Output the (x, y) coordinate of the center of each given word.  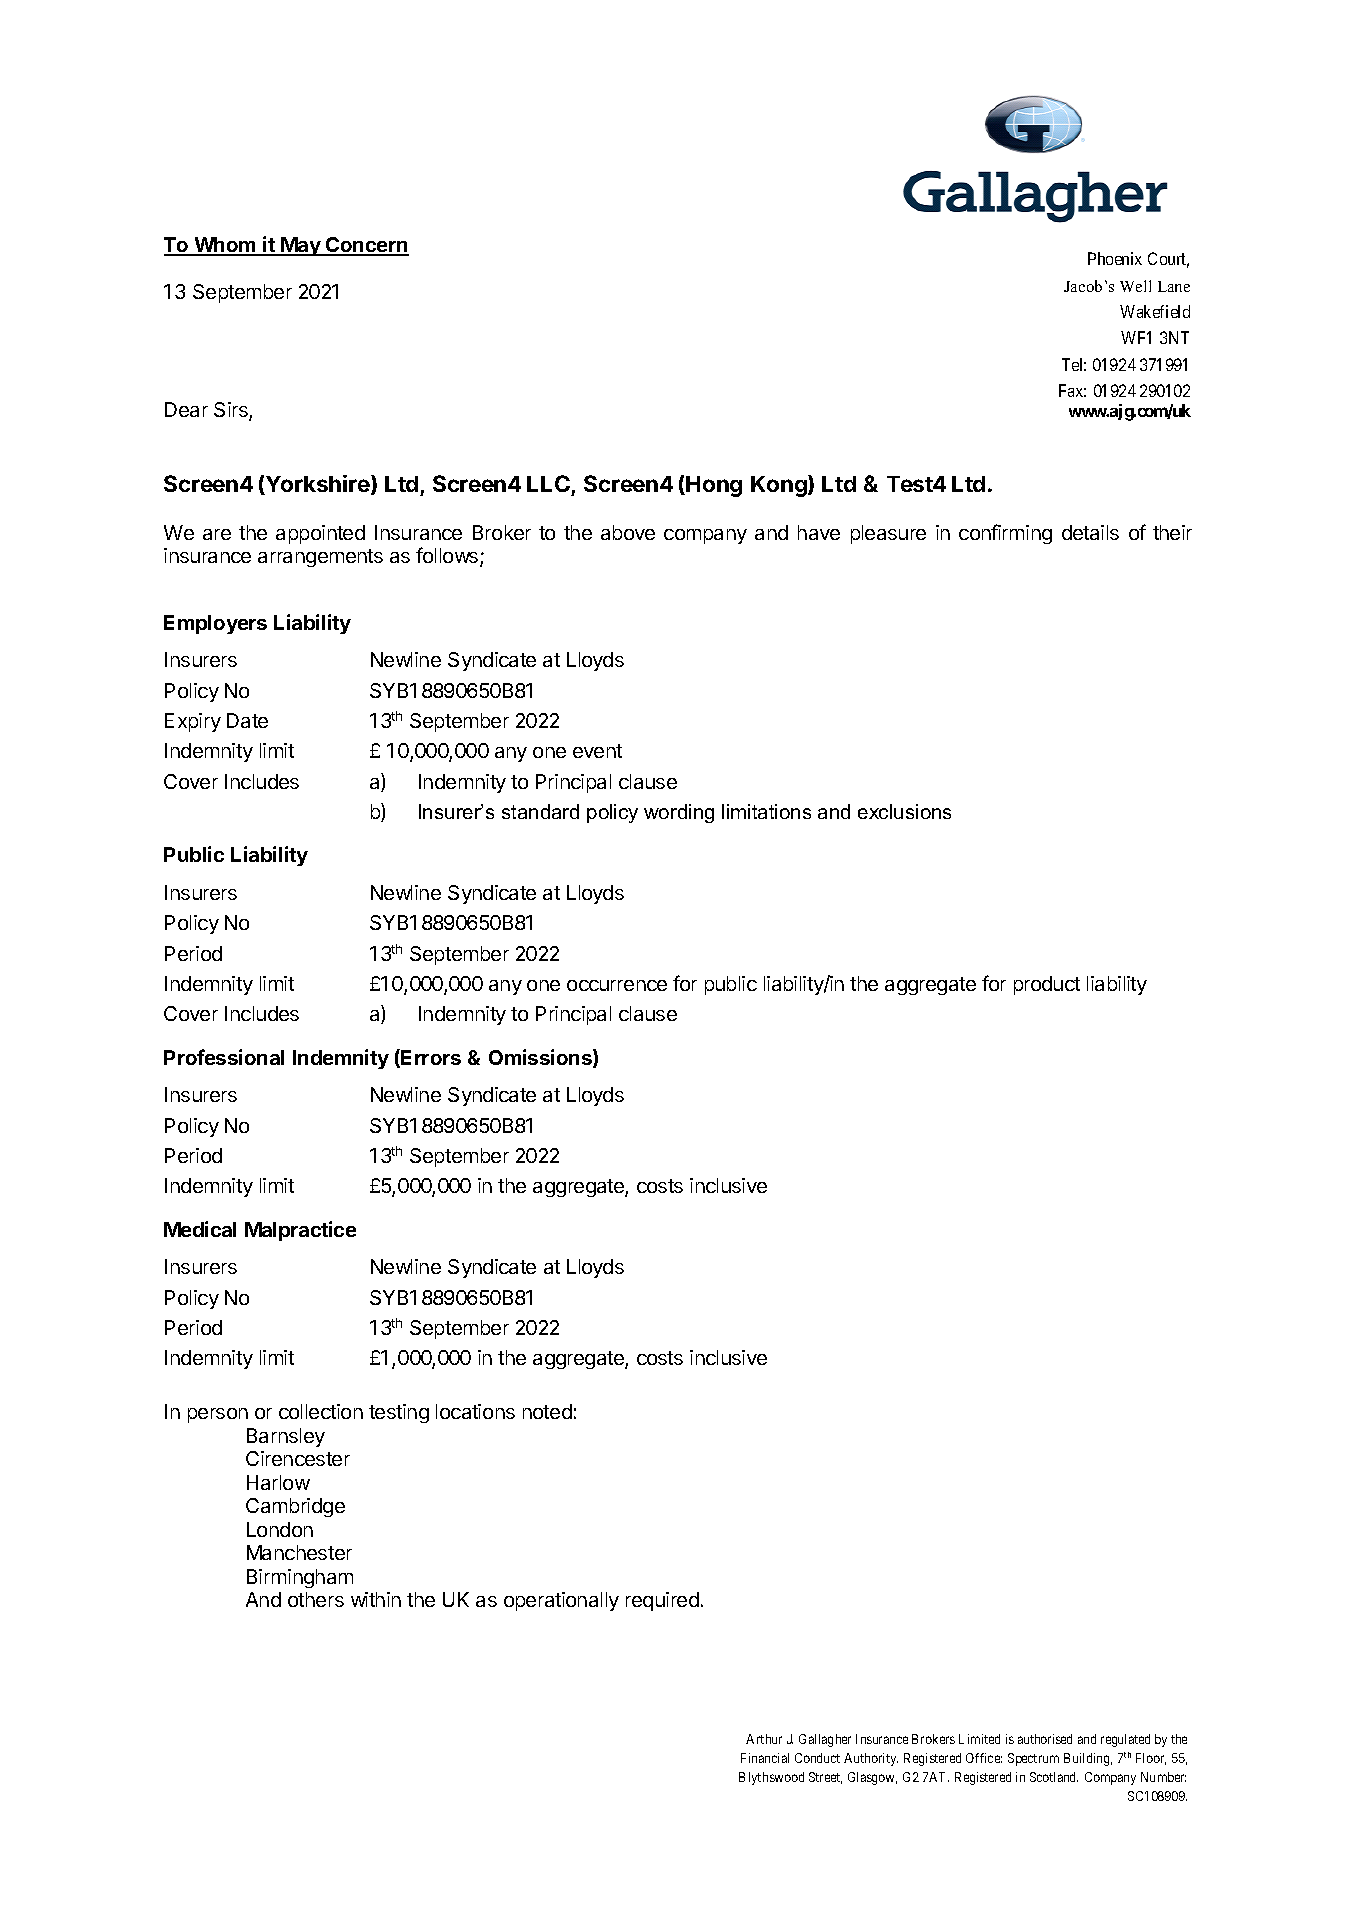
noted (547, 1411)
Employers (215, 624)
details (1090, 532)
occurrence (617, 985)
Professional (224, 1057)
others (316, 1599)
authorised (1045, 1739)
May (301, 246)
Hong (714, 486)
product (1047, 985)
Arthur (764, 1739)
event (597, 751)
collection (321, 1411)
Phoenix (1115, 258)
